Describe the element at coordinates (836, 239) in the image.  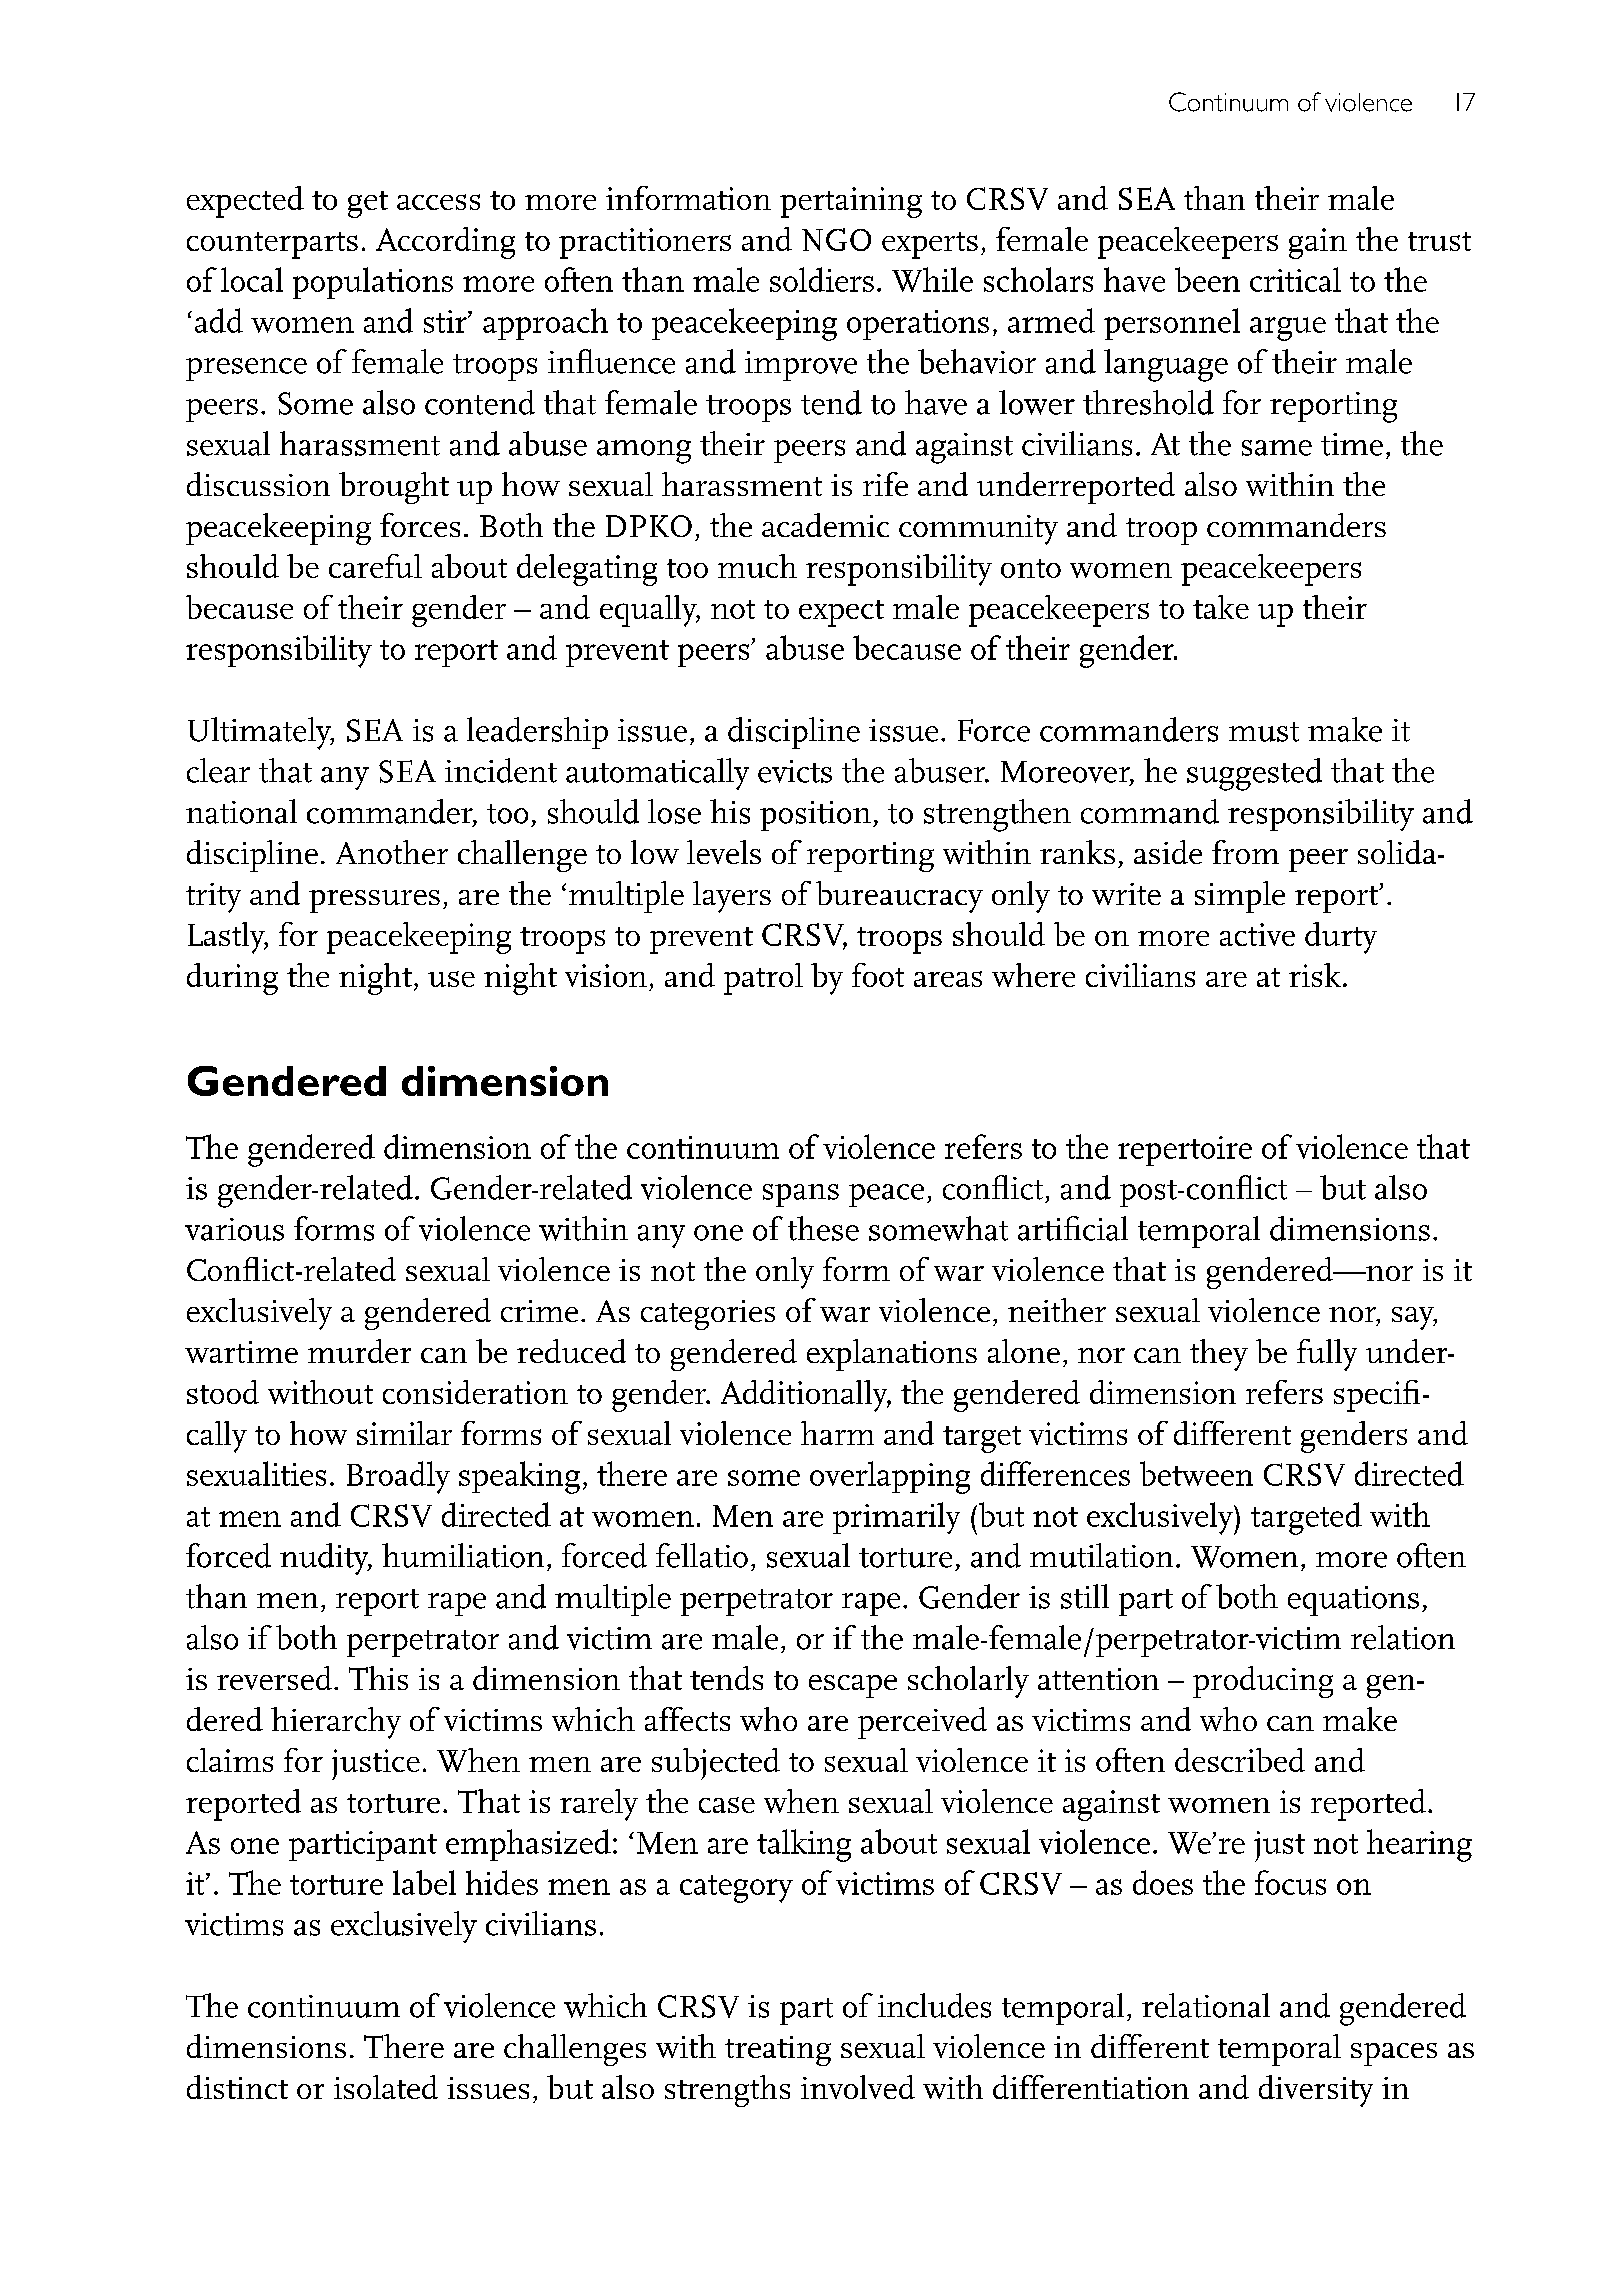
I see `NGO` at that location.
